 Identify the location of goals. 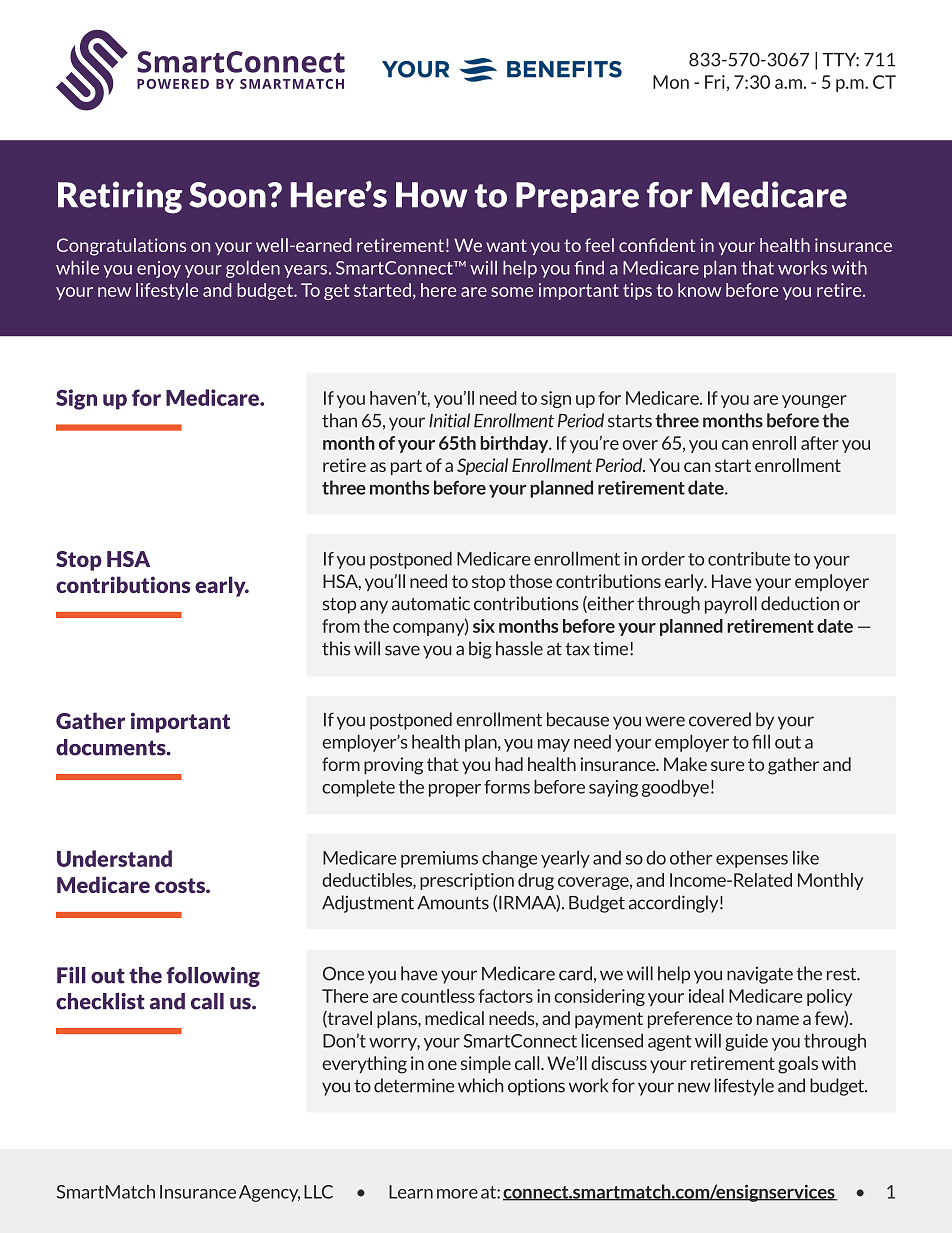
(798, 1065).
